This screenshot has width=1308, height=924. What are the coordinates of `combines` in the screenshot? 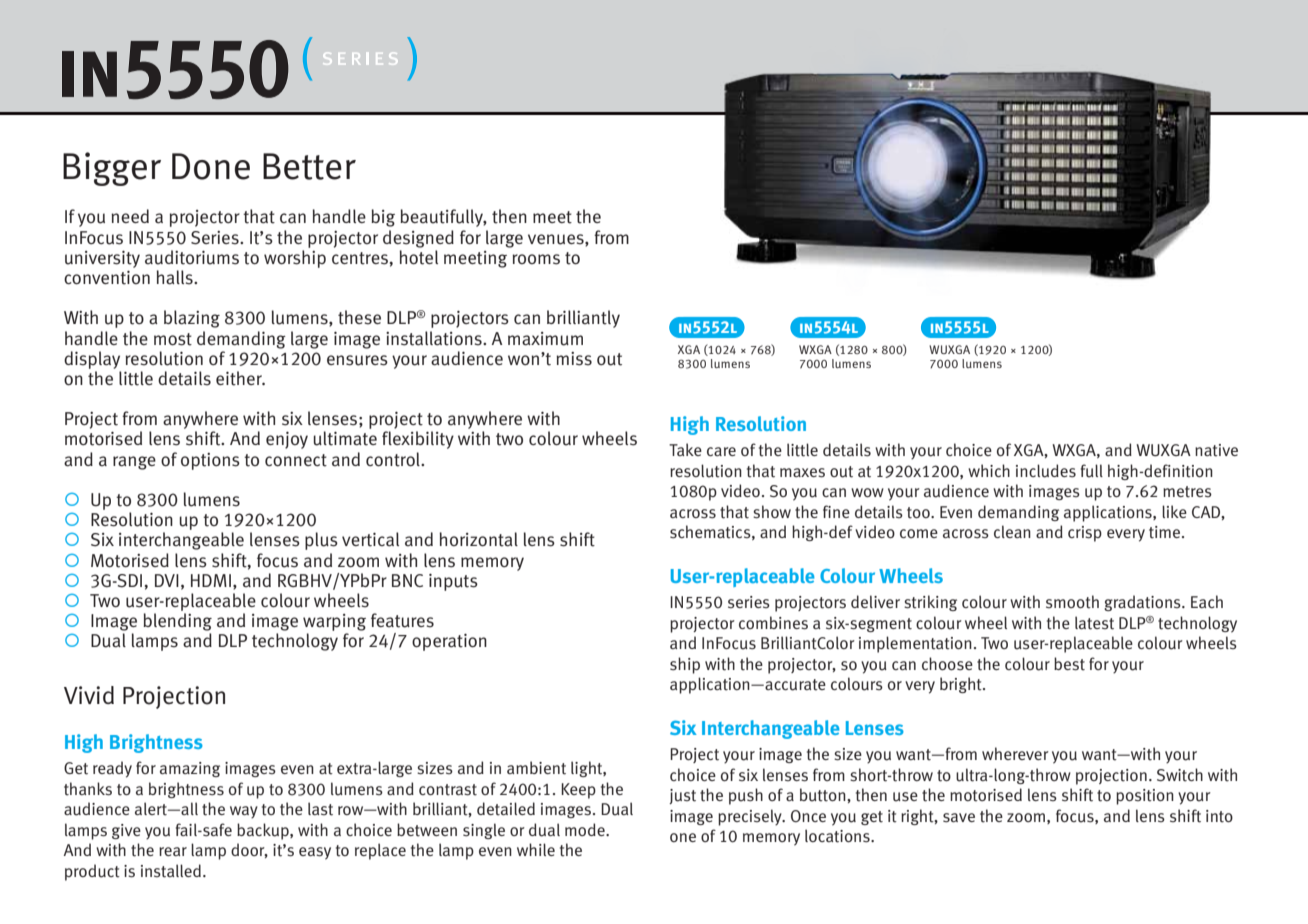 It's located at (773, 623).
